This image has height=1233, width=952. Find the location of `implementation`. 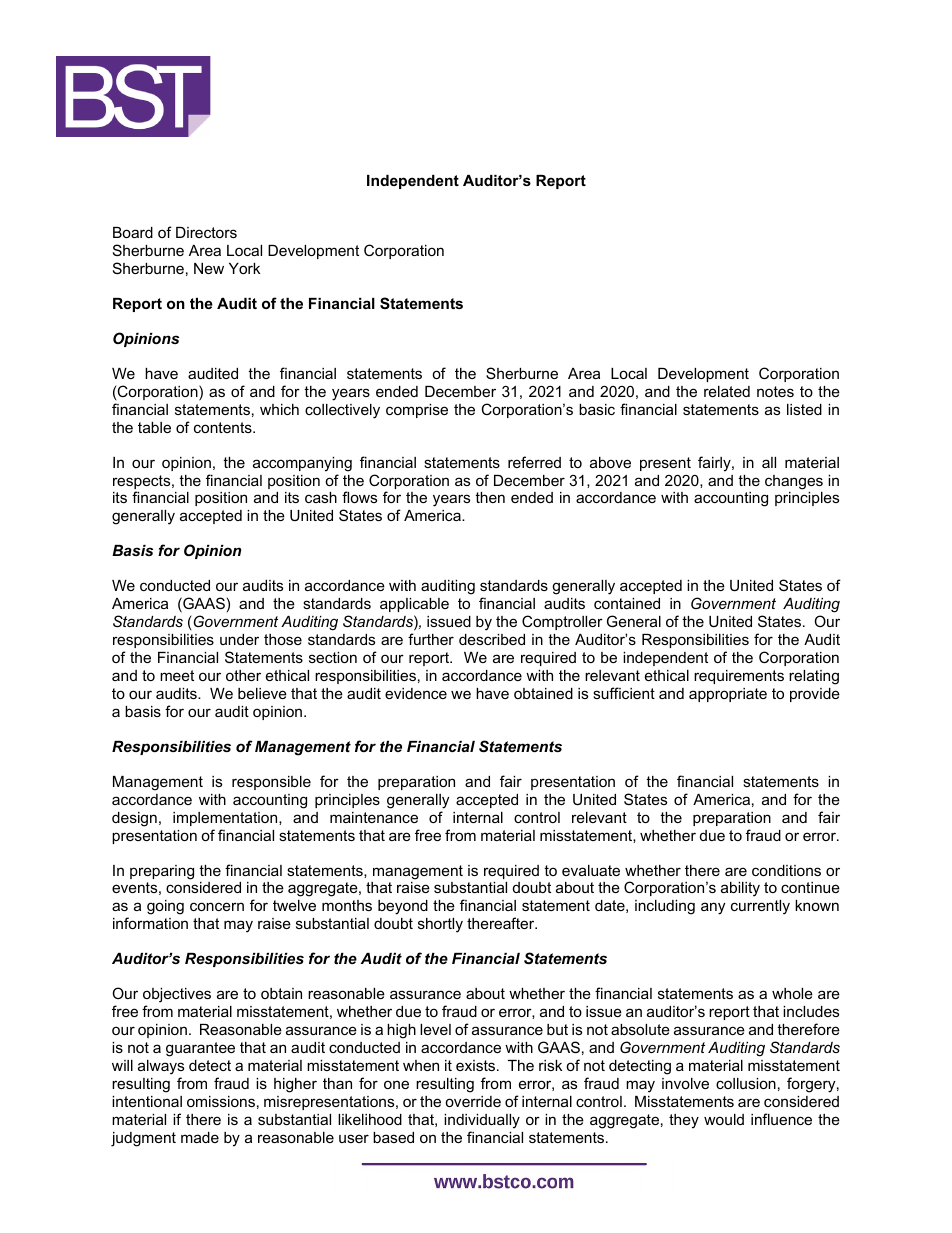

implementation is located at coordinates (226, 819).
